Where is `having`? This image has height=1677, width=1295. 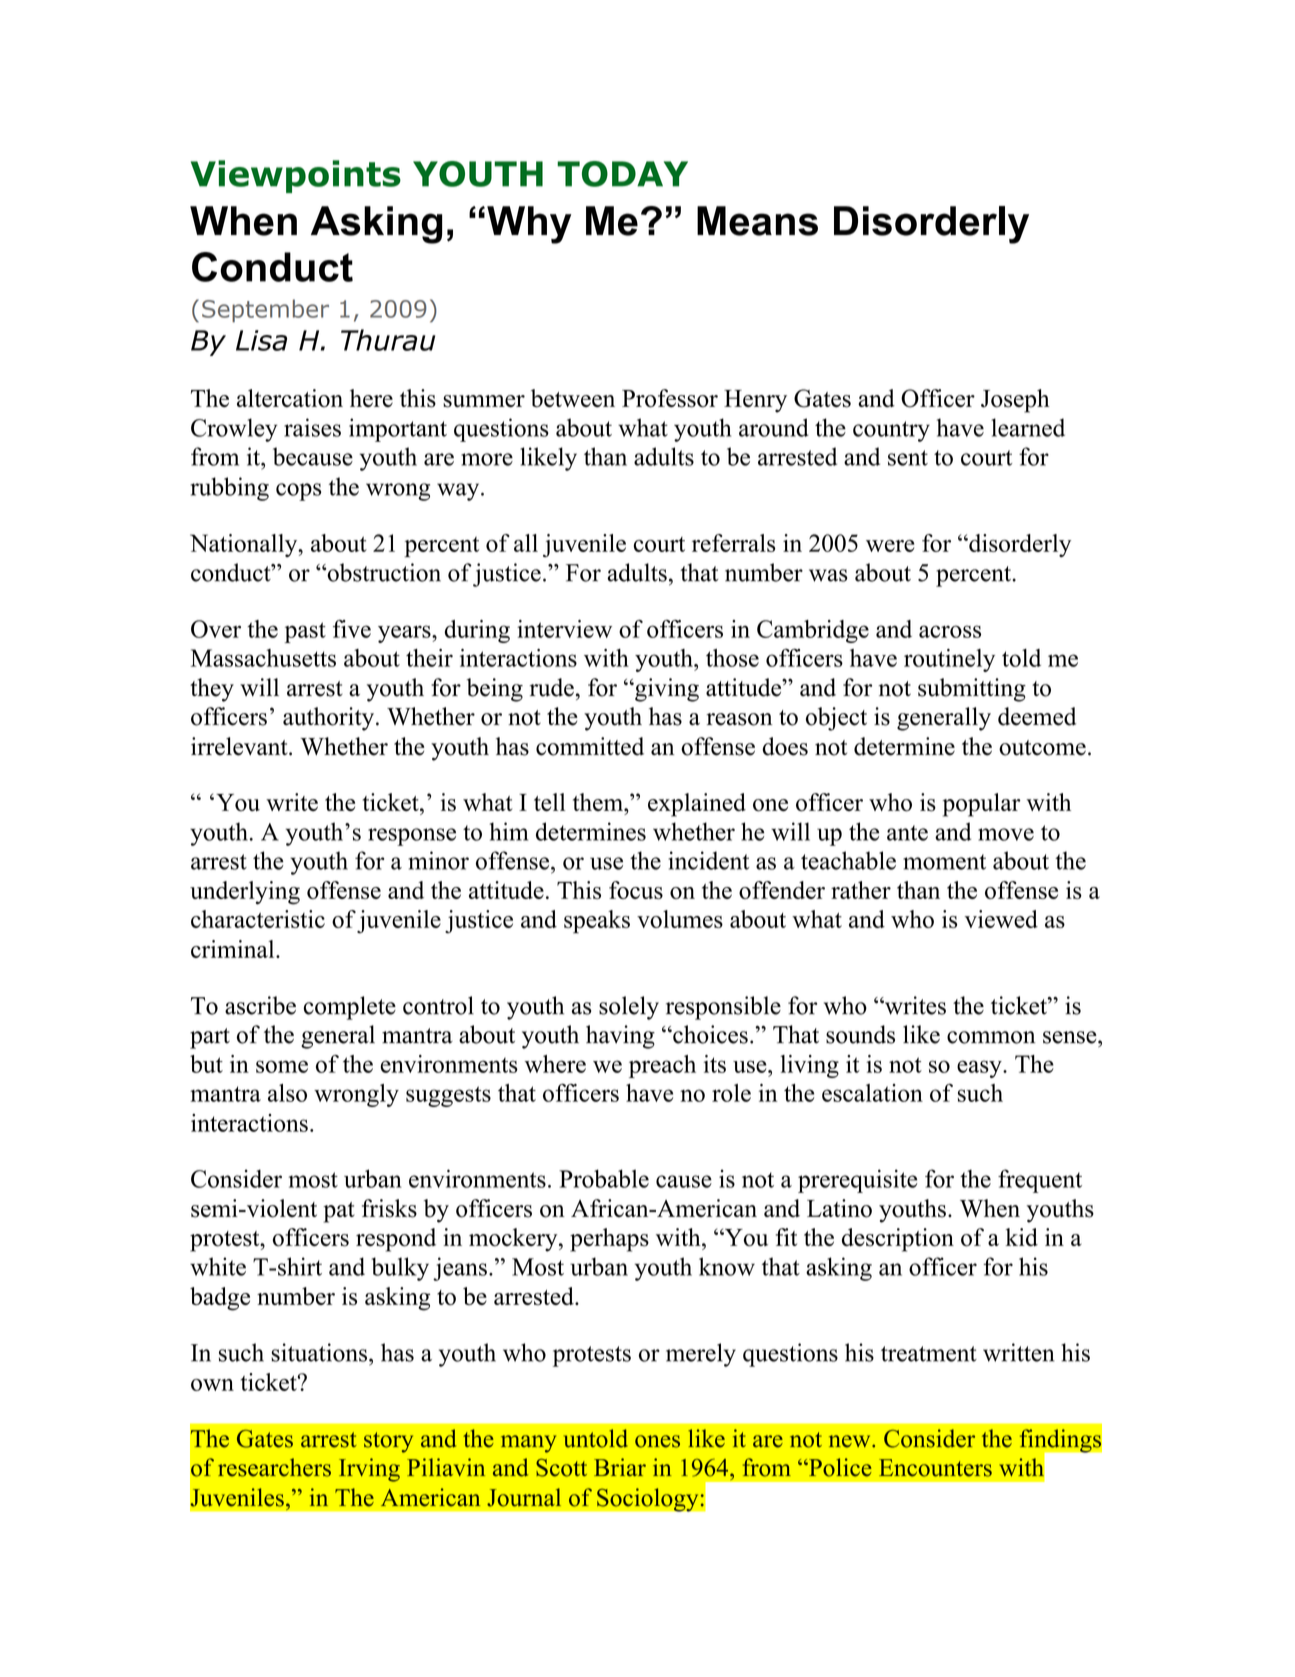
having is located at coordinates (620, 1037).
